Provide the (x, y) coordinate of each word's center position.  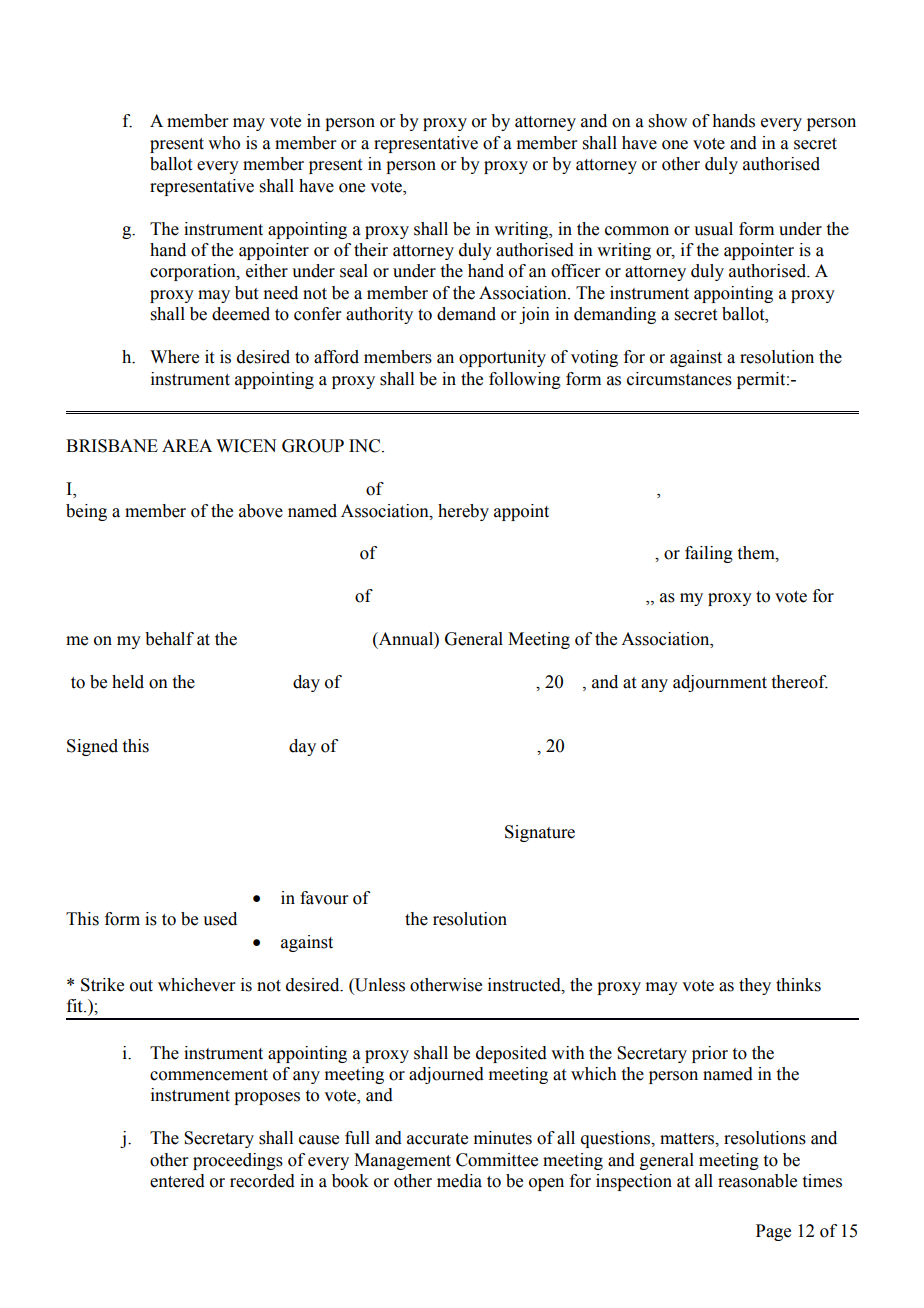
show (668, 121)
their (371, 250)
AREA (187, 445)
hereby (463, 512)
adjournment (720, 683)
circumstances (679, 379)
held (128, 682)
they (755, 986)
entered (177, 1181)
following (525, 380)
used (220, 919)
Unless (379, 986)
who (224, 143)
